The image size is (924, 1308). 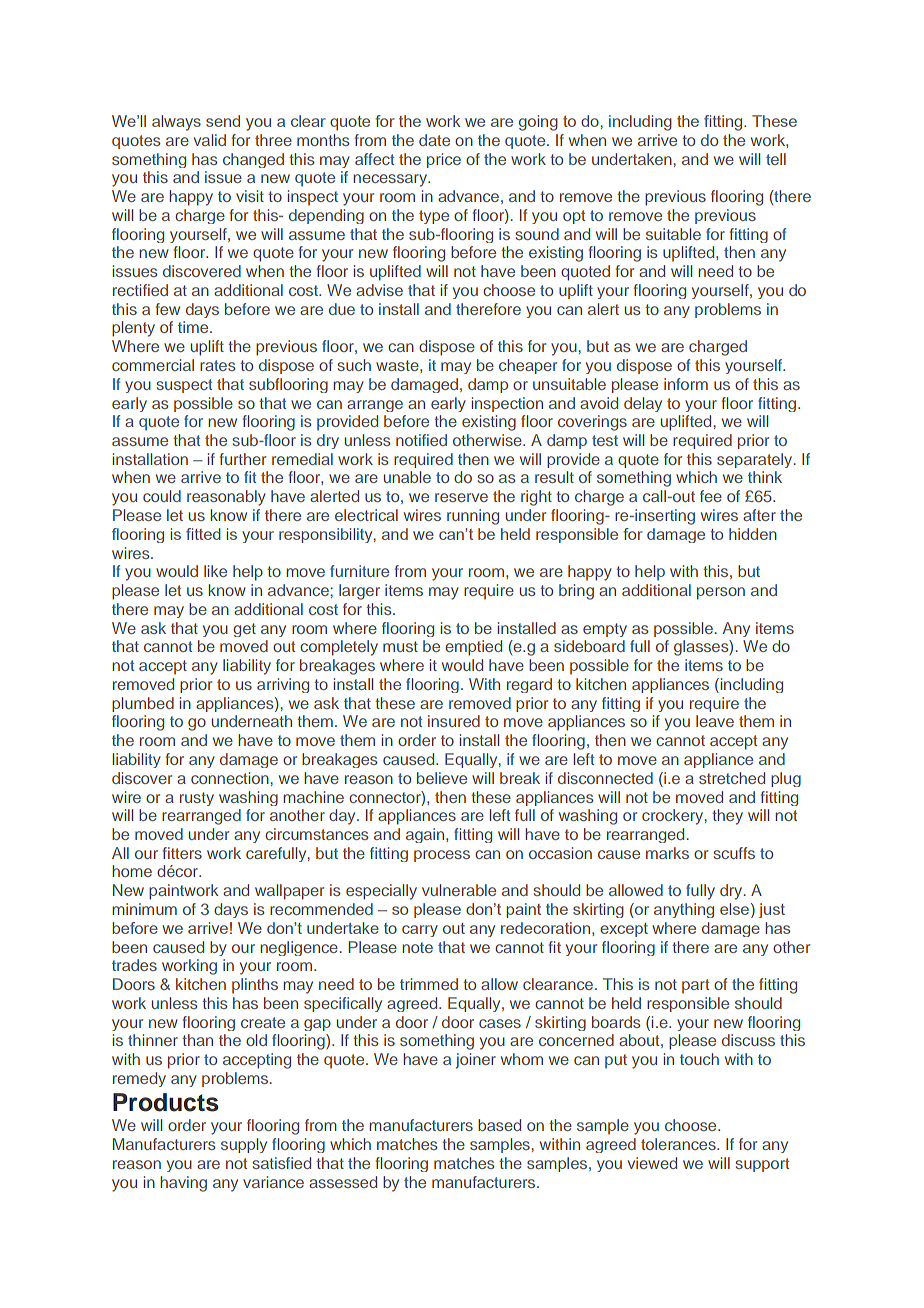 I want to click on rates, so click(x=217, y=365).
